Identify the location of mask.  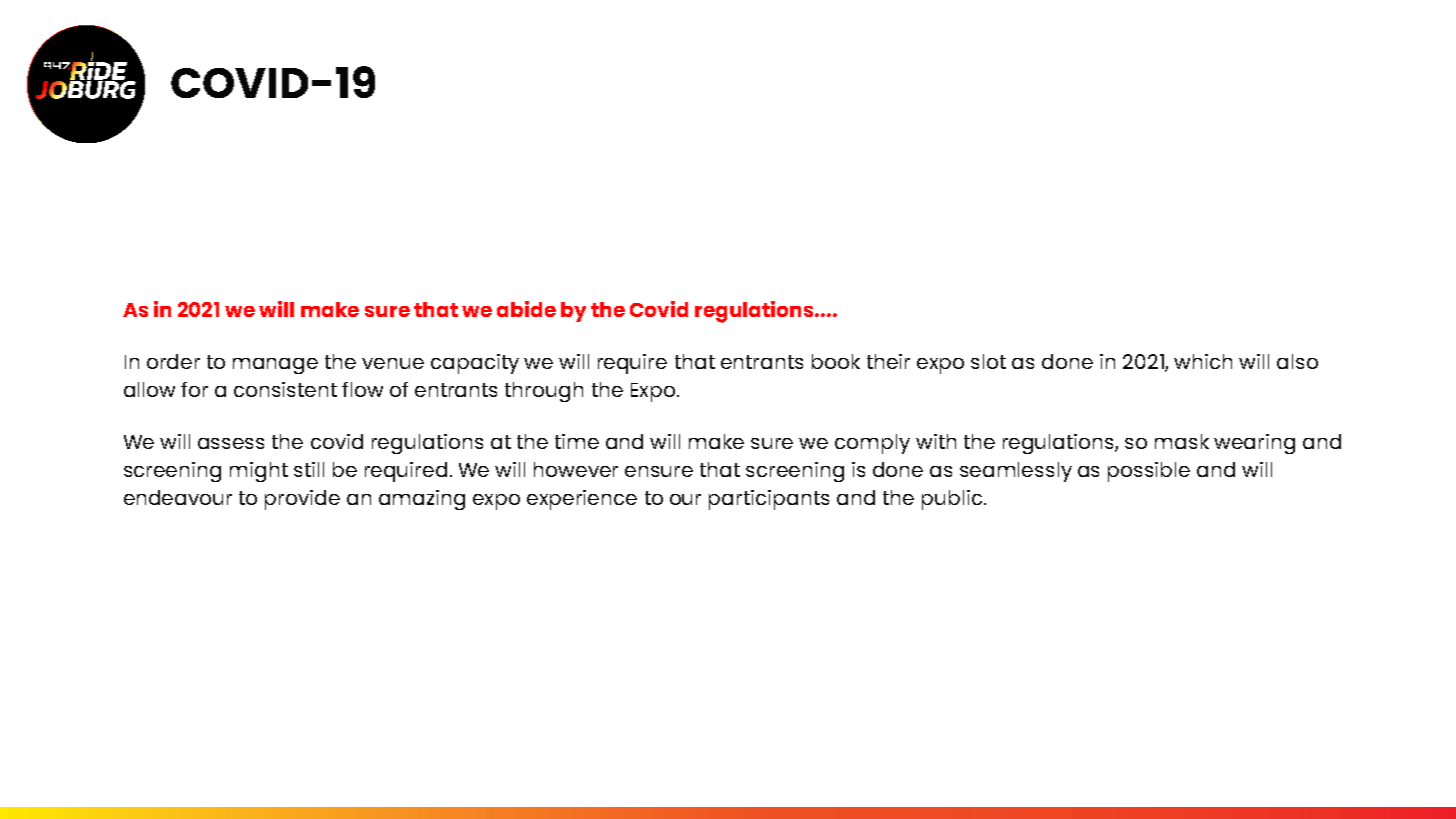
(1182, 441).
